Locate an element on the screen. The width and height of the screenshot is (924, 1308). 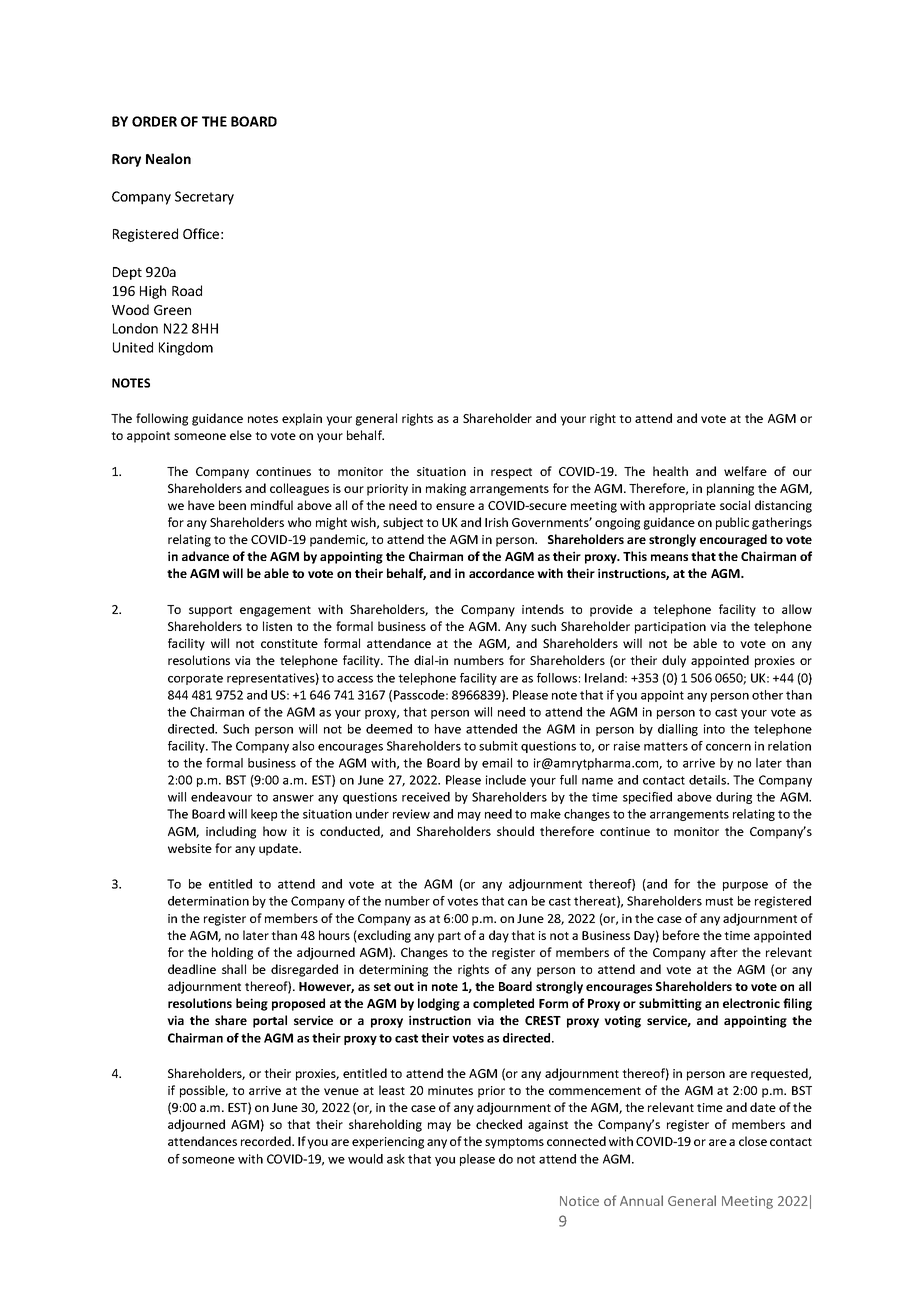
can is located at coordinates (517, 902).
